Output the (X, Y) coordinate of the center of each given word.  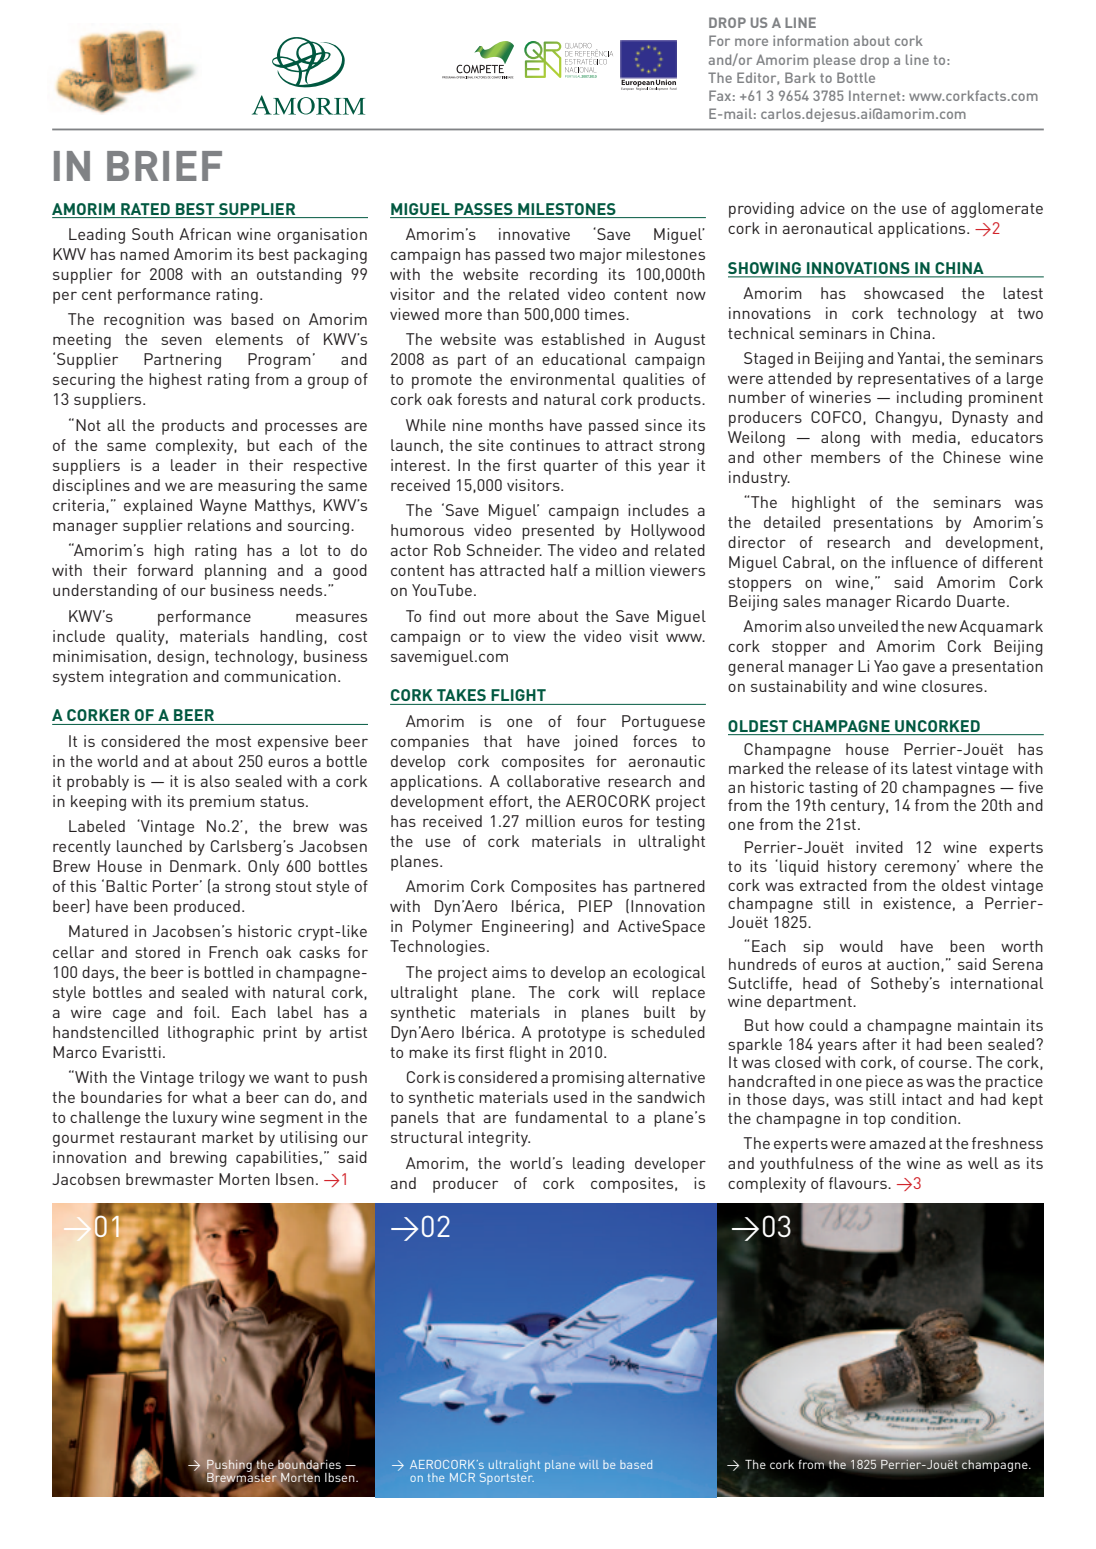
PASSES (484, 209)
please (835, 61)
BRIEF (164, 166)
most (233, 741)
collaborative (553, 781)
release (842, 768)
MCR (462, 1477)
